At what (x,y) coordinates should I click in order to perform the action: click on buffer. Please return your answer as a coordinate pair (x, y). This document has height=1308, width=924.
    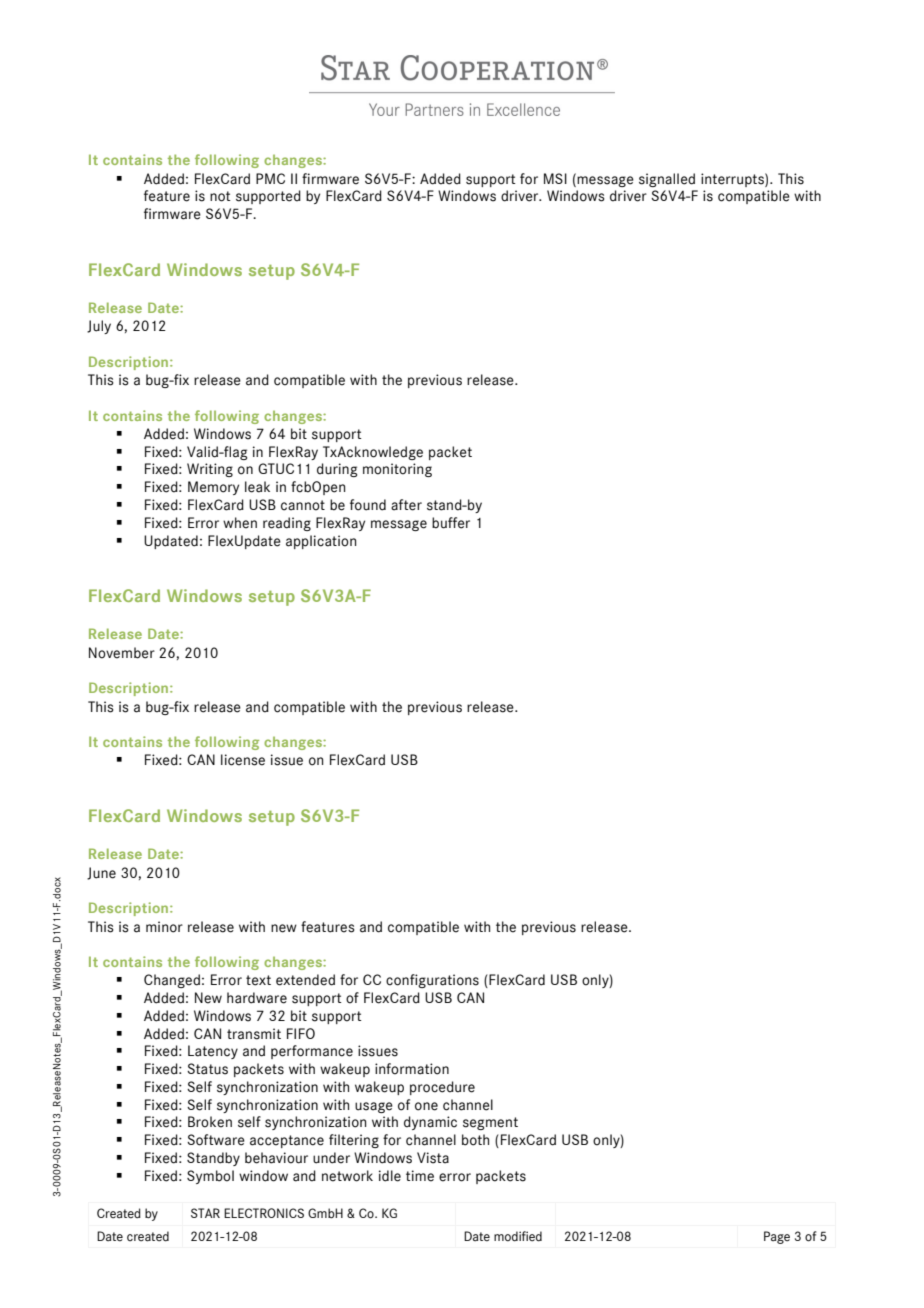
    Looking at the image, I should click on (451, 523).
